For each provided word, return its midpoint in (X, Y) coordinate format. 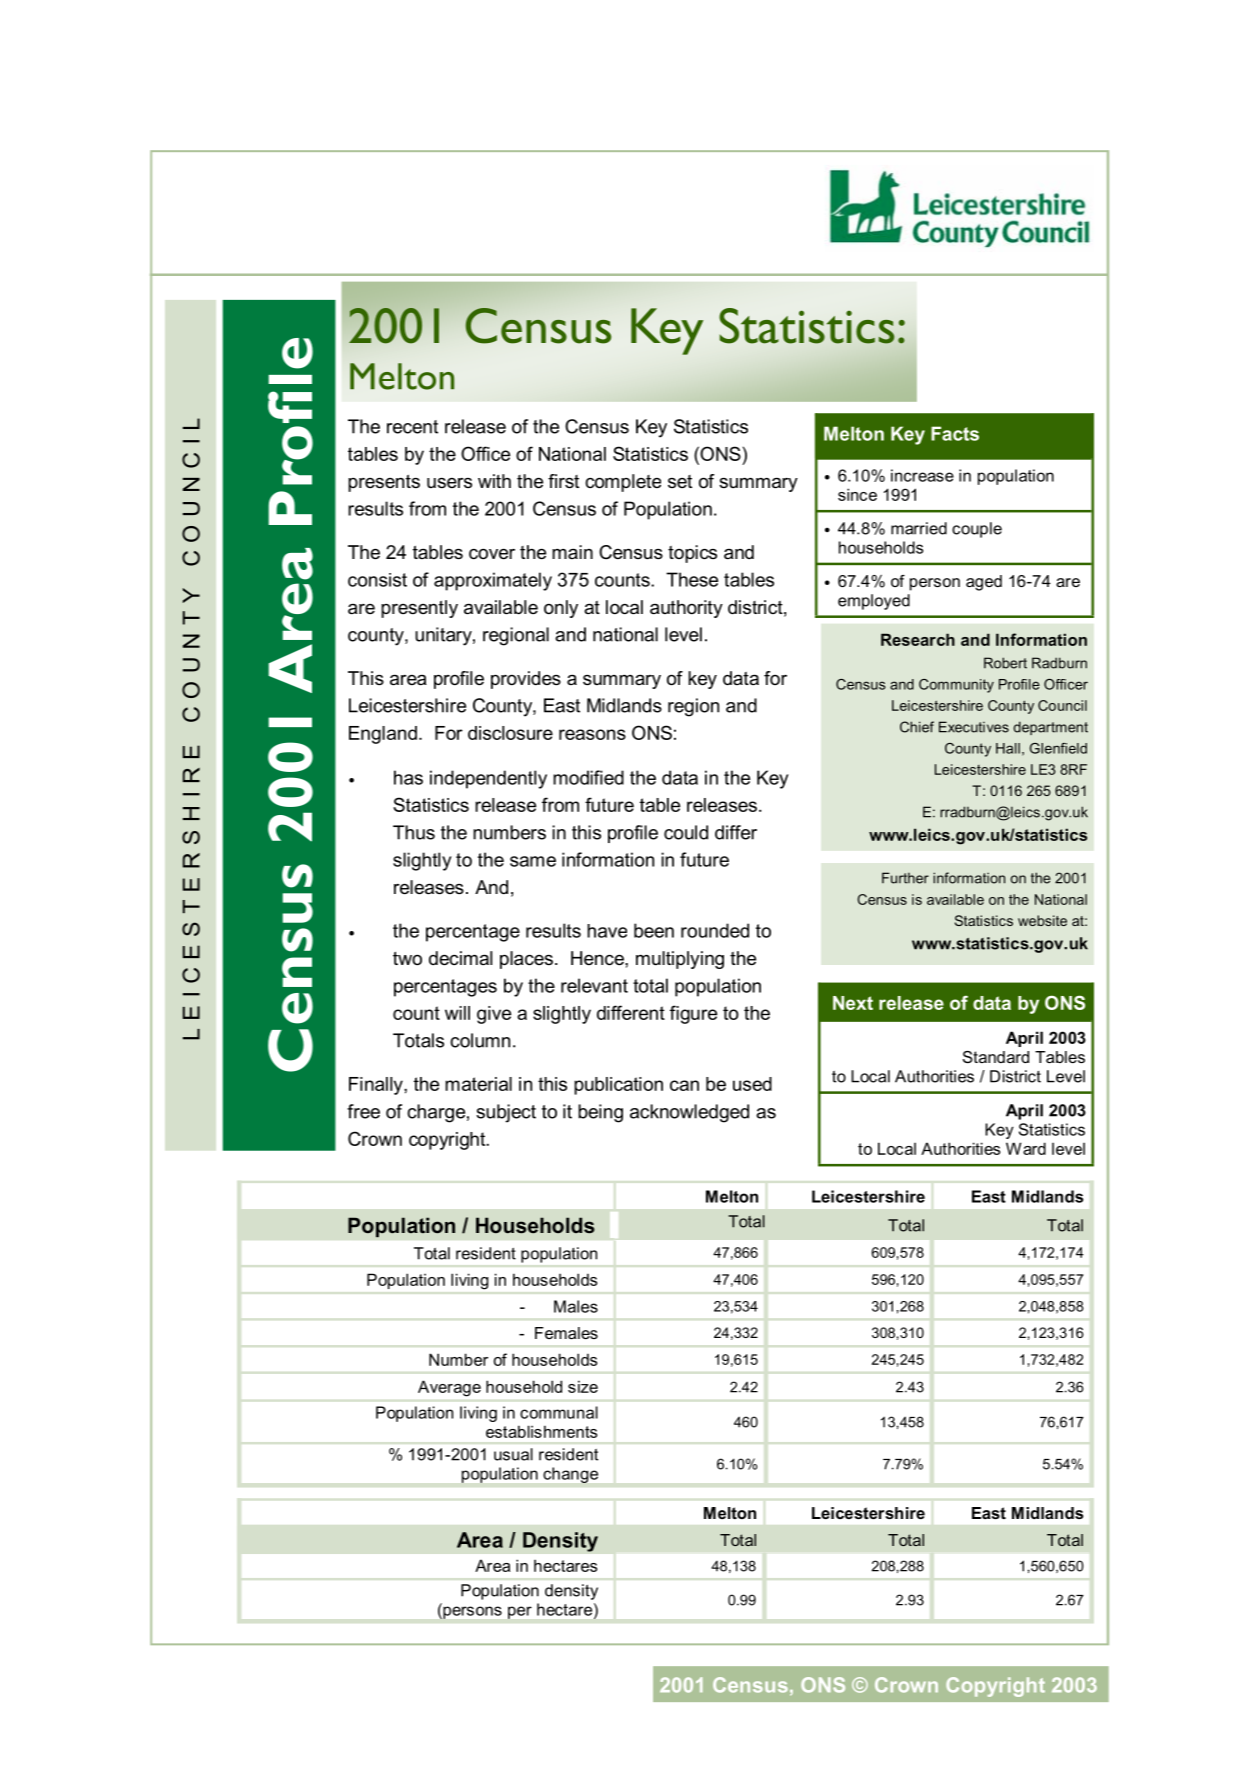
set (680, 481)
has (408, 777)
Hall (1008, 748)
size (583, 1386)
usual (513, 1454)
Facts (955, 433)
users (449, 483)
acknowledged (689, 1113)
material (478, 1084)
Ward (1026, 1148)
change (570, 1475)
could (686, 832)
